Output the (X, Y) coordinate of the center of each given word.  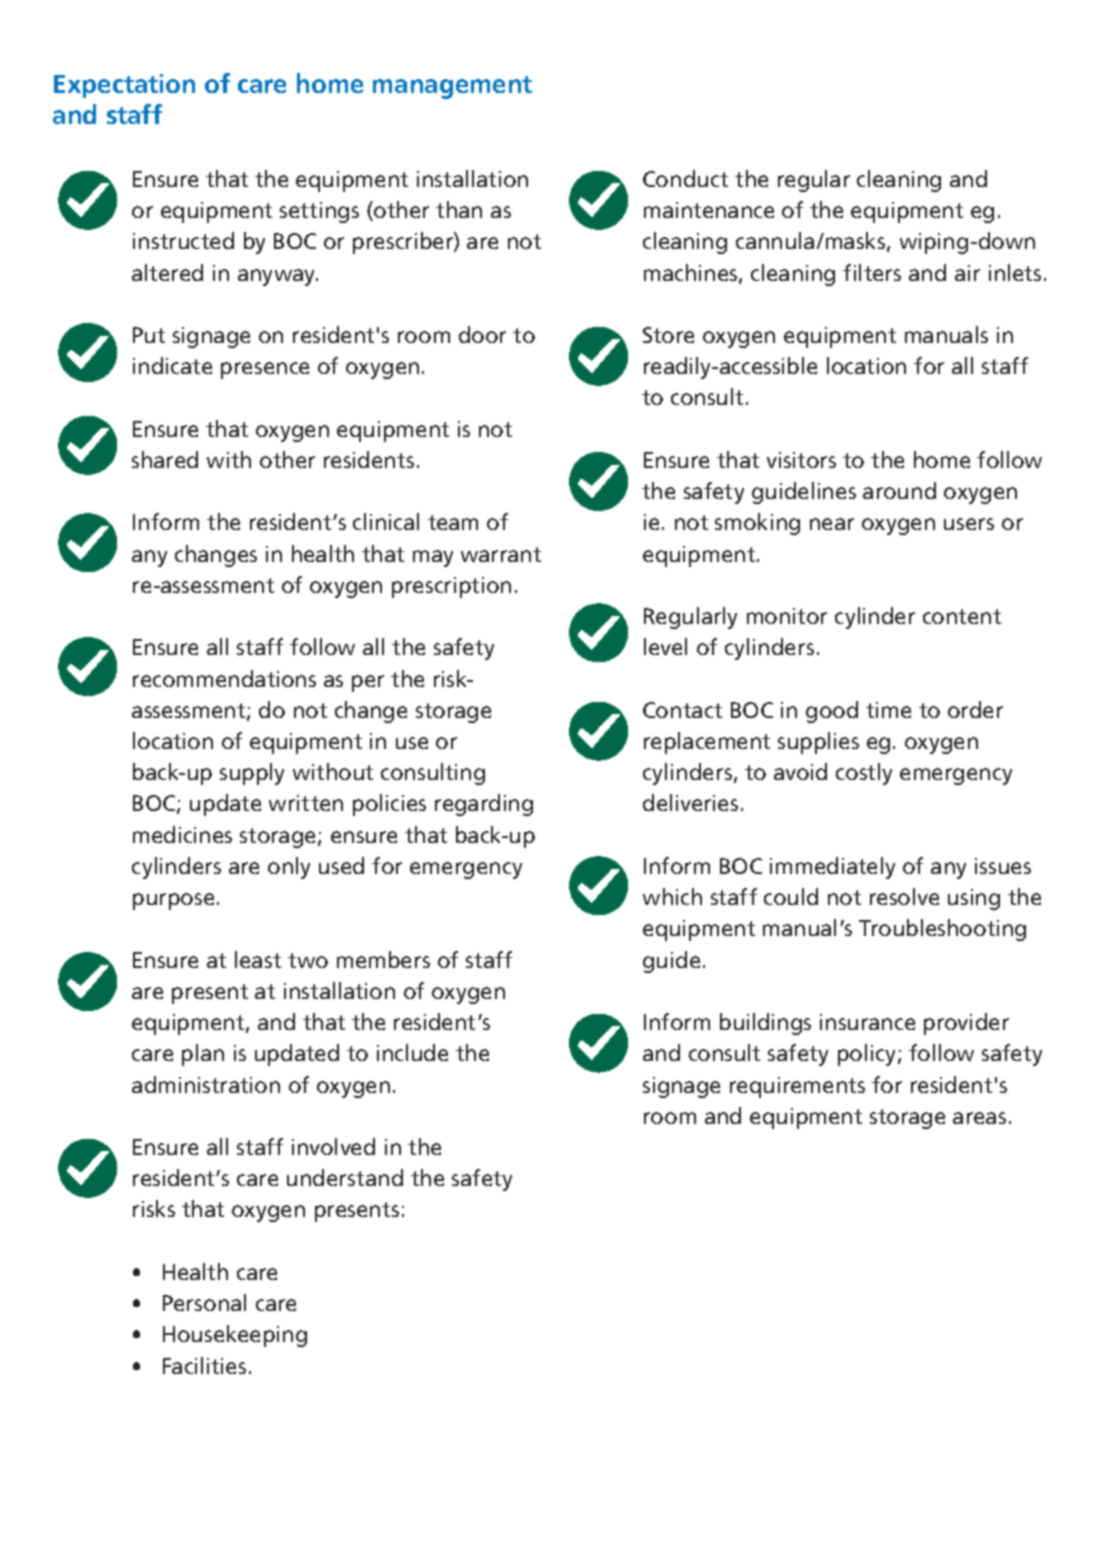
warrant (501, 554)
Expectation (124, 86)
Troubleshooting (942, 930)
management (452, 87)
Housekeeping (235, 1336)
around (899, 490)
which (672, 896)
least (258, 959)
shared (165, 459)
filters (872, 272)
